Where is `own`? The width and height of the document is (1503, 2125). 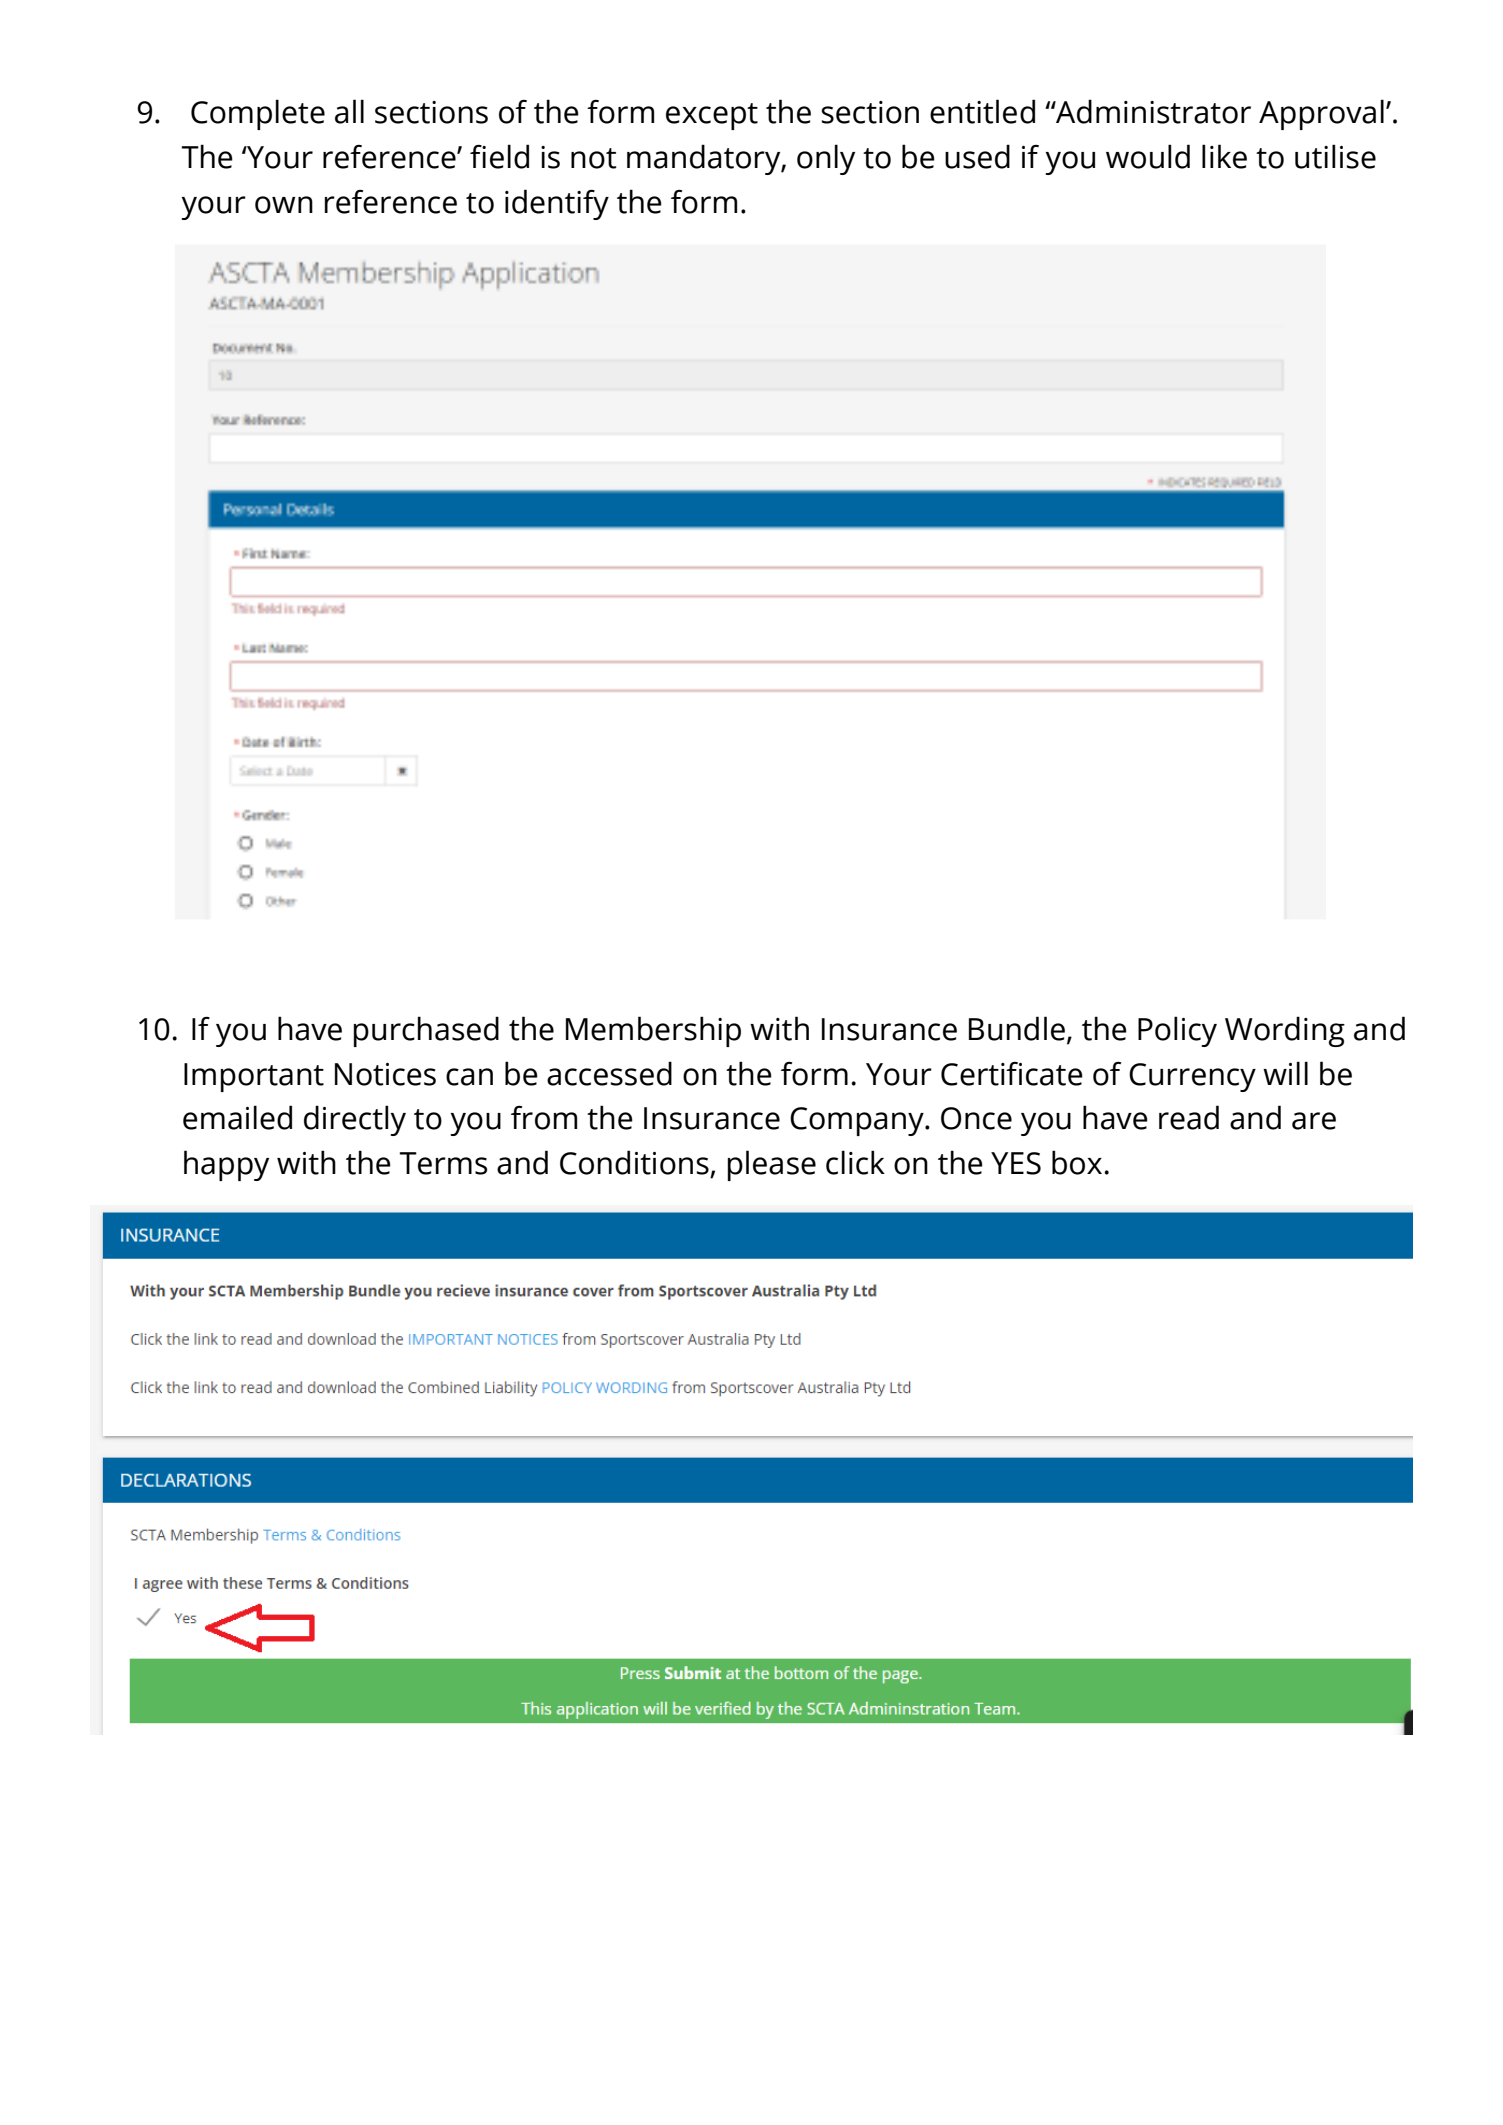
own is located at coordinates (284, 205).
